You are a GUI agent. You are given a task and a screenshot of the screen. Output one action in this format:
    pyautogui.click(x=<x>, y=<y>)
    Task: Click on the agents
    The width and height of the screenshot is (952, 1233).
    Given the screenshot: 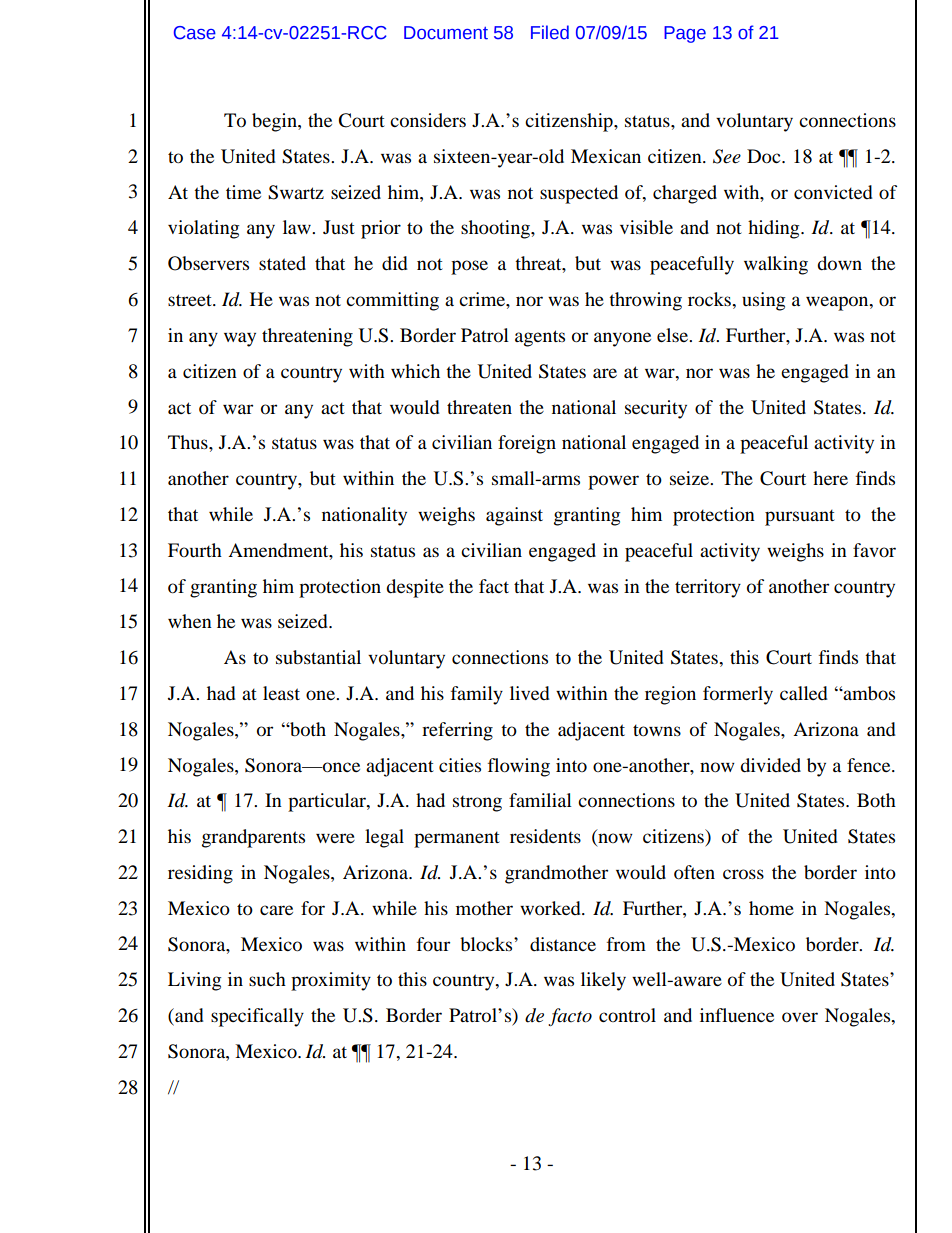 What is the action you would take?
    pyautogui.click(x=540, y=338)
